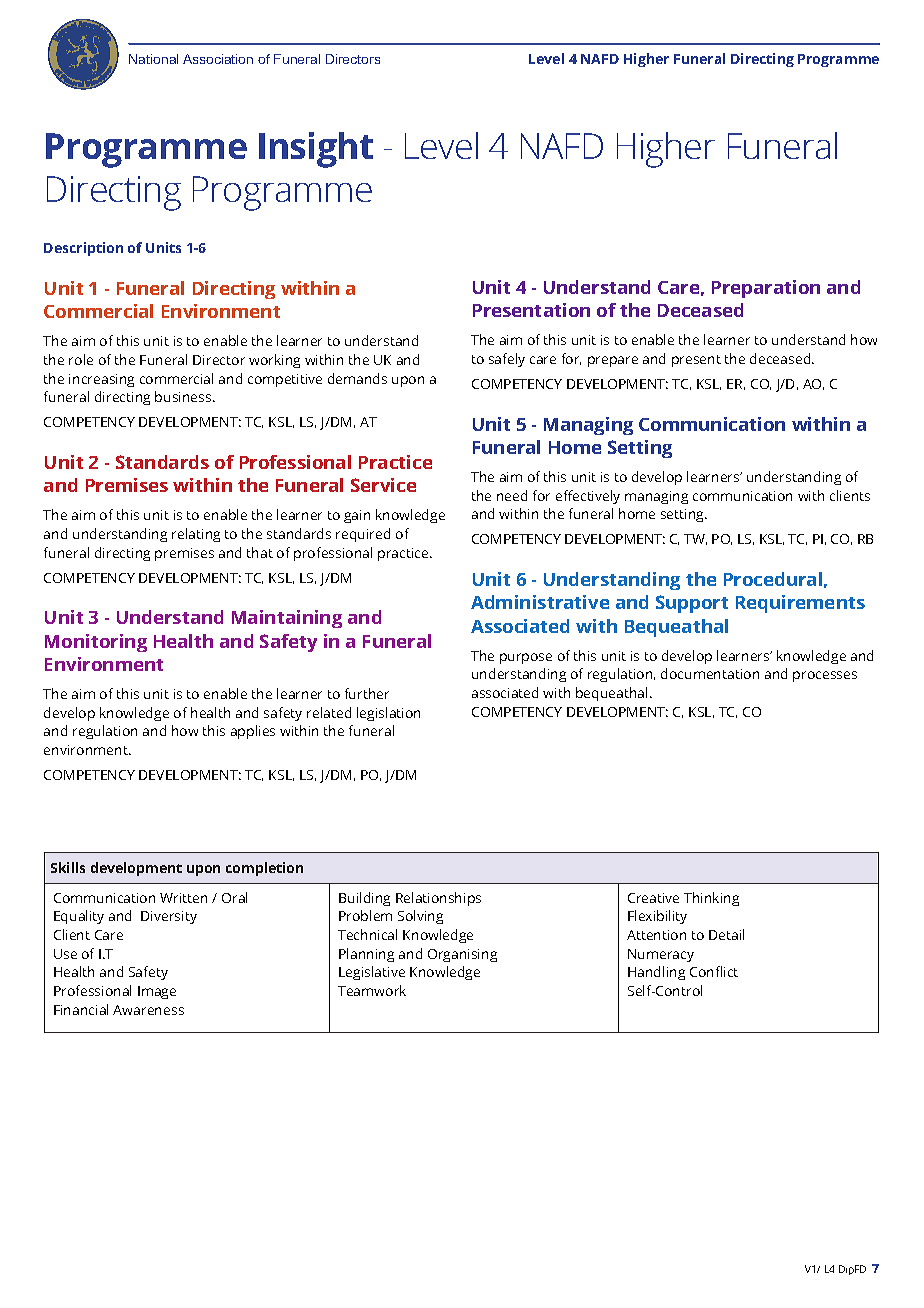  What do you see at coordinates (613, 361) in the page?
I see `prepare` at bounding box center [613, 361].
